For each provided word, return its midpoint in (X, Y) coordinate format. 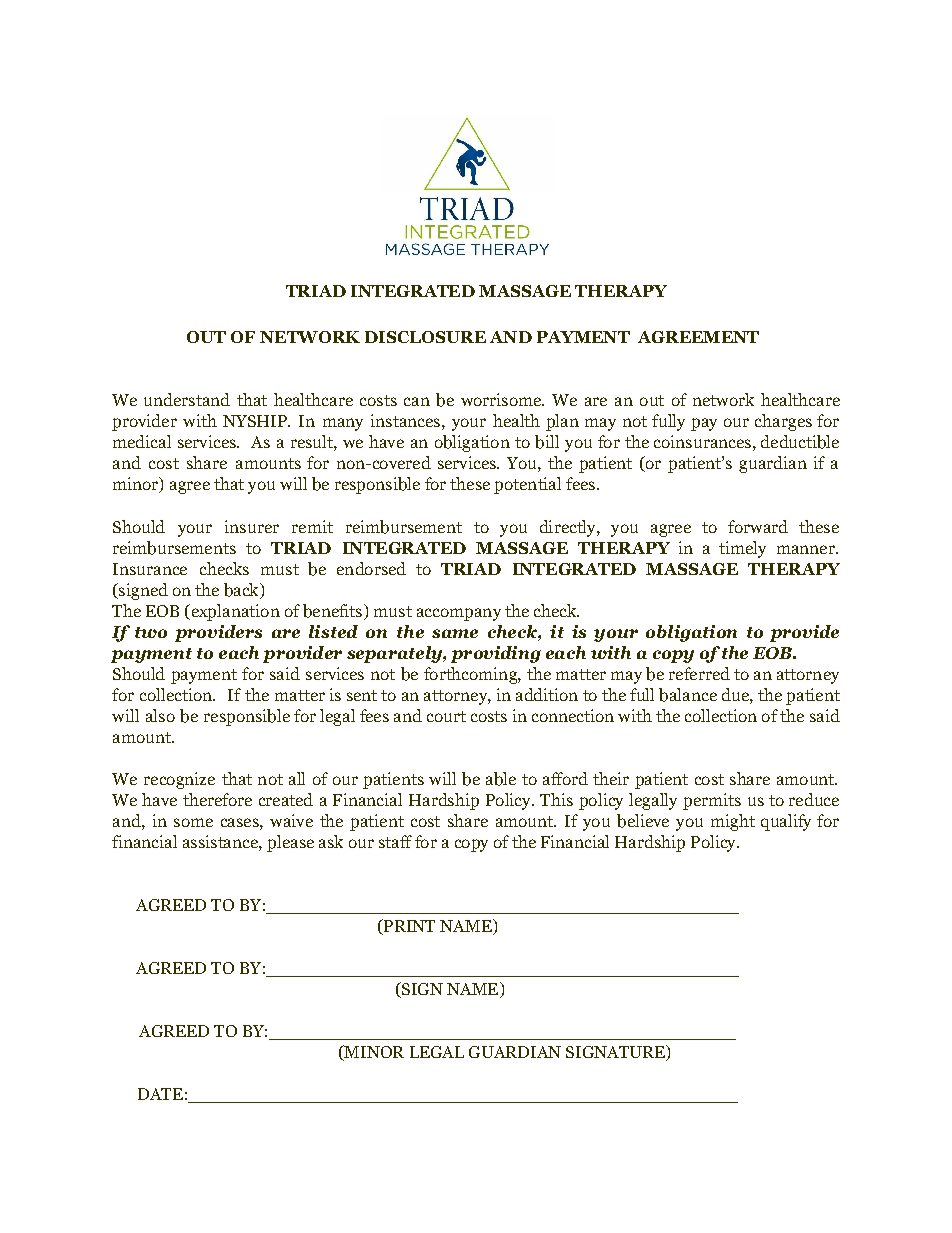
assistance (221, 841)
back (242, 590)
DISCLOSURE (425, 337)
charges (783, 422)
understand (187, 399)
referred (699, 673)
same (455, 633)
